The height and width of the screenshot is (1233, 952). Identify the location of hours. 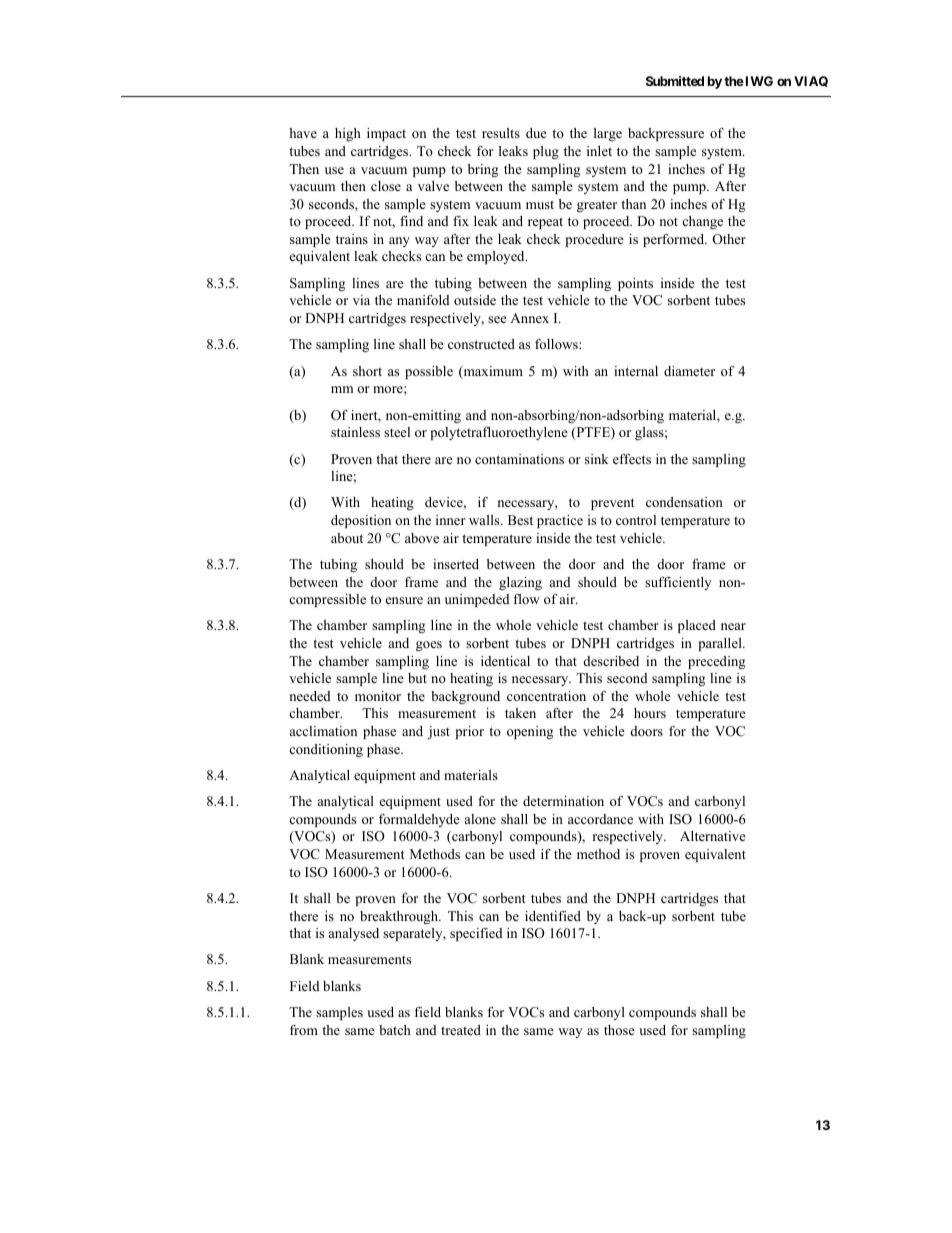
(650, 713).
